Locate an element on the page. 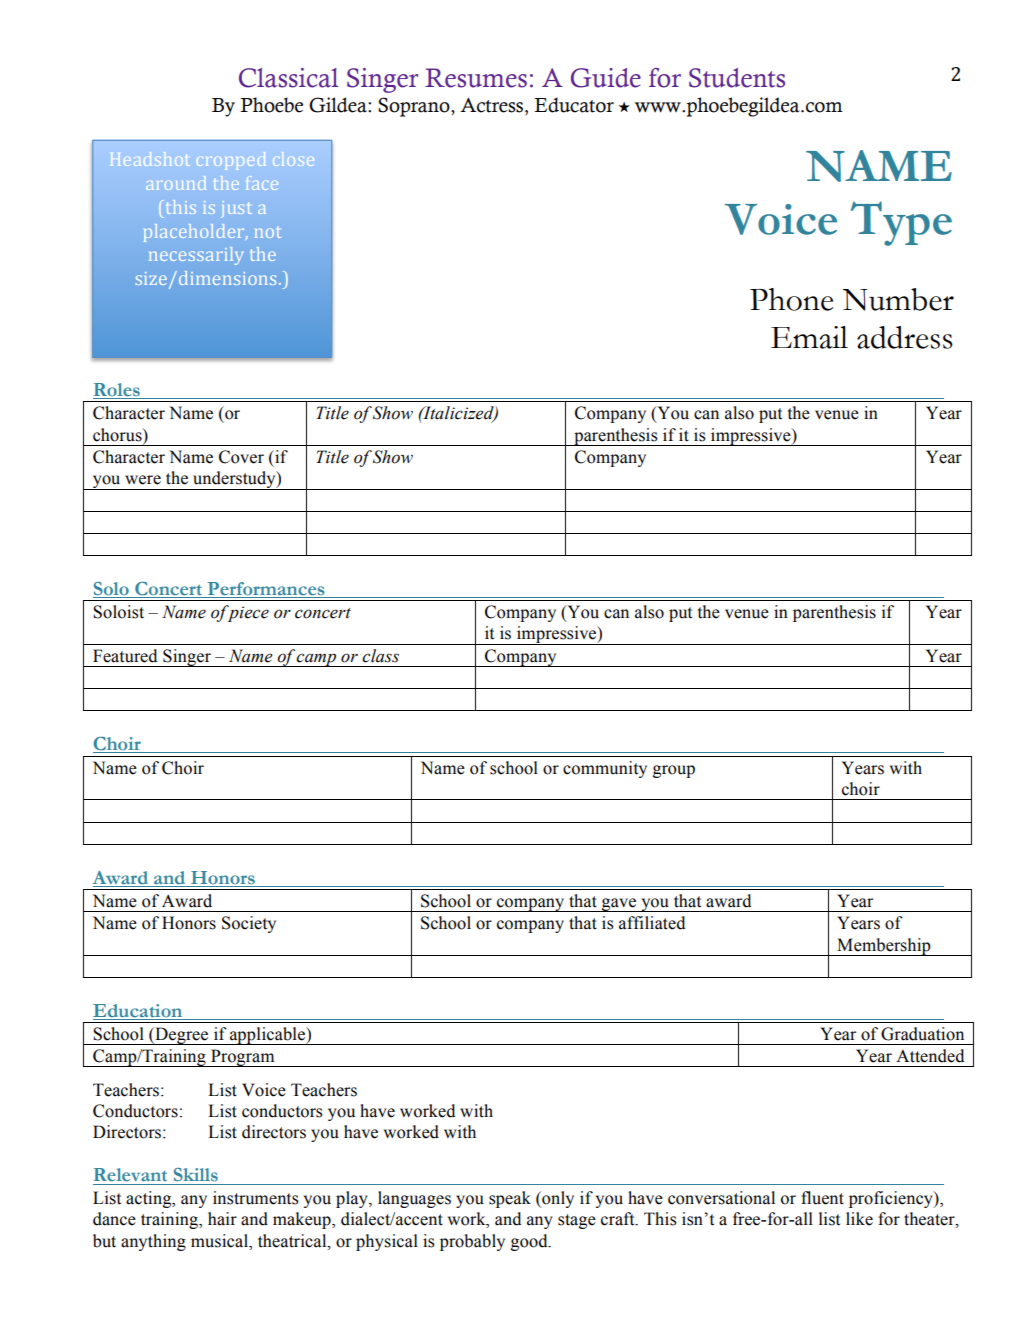 The width and height of the document is (1033, 1337). Soprano is located at coordinates (415, 107).
